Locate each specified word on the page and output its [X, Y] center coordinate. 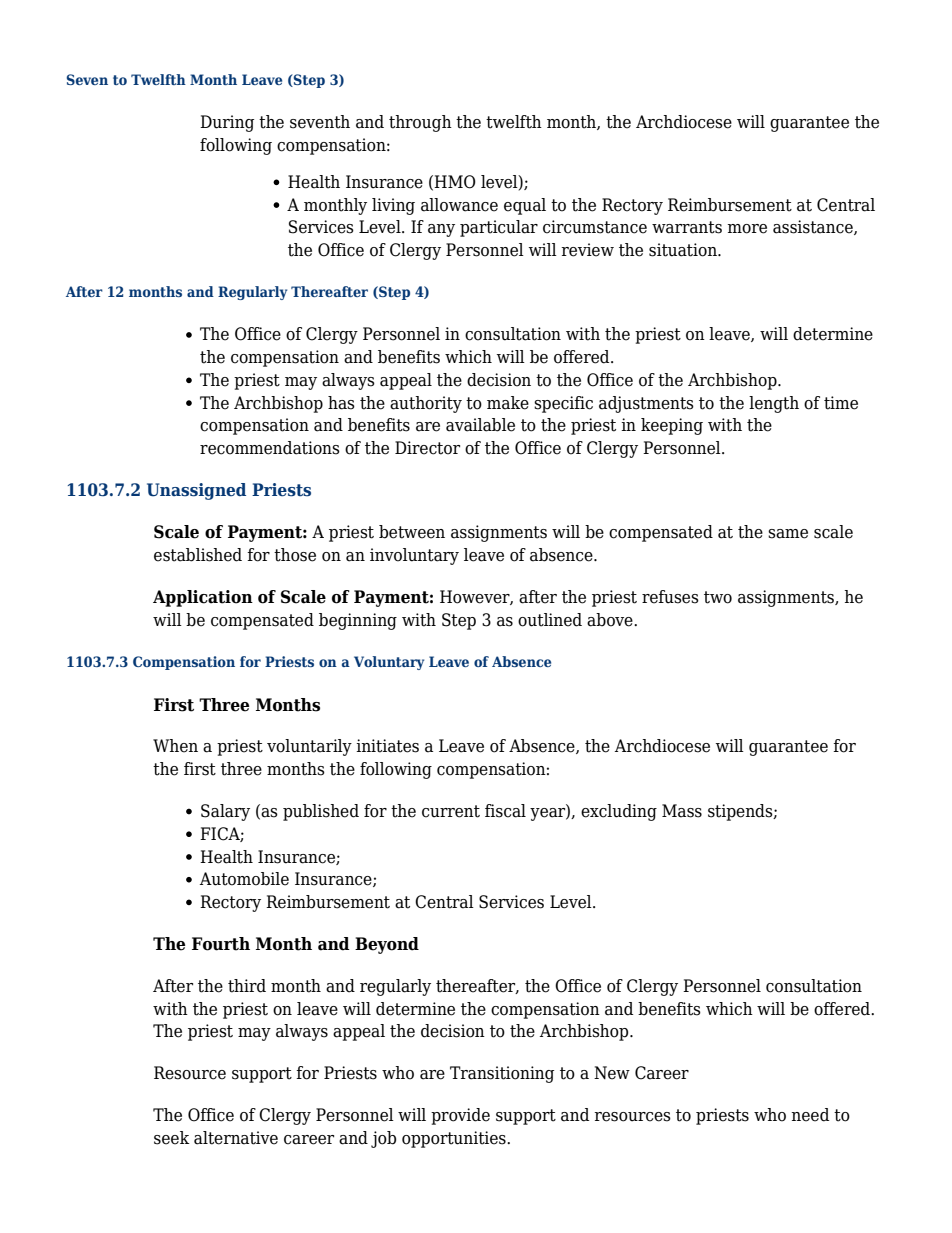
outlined [550, 620]
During [227, 123]
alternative [236, 1138]
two [718, 597]
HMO [455, 182]
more [747, 229]
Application [203, 598]
